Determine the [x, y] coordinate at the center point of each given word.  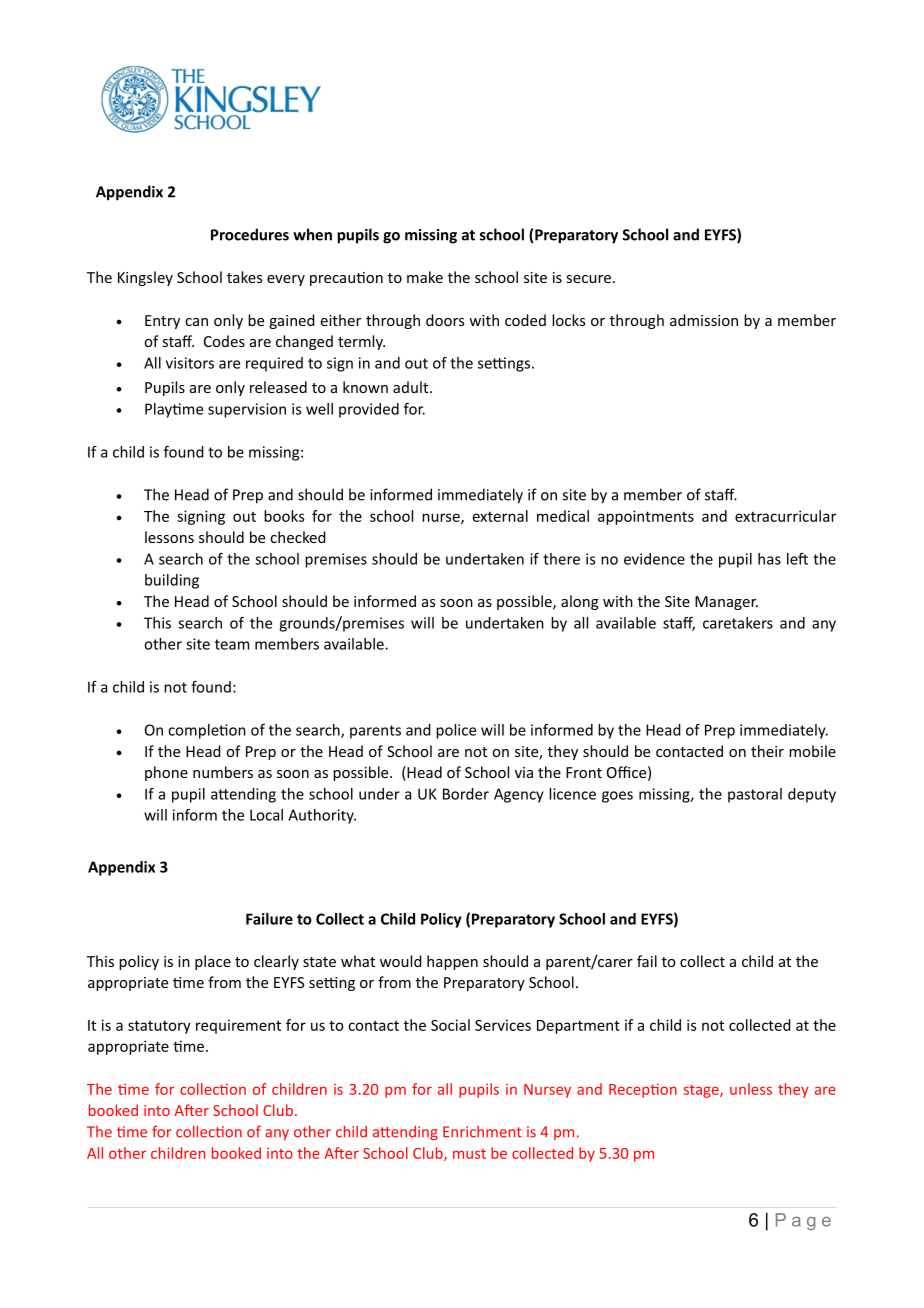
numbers [223, 772]
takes [244, 277]
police [456, 731]
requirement [238, 1026]
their [767, 751]
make [425, 277]
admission [704, 320]
